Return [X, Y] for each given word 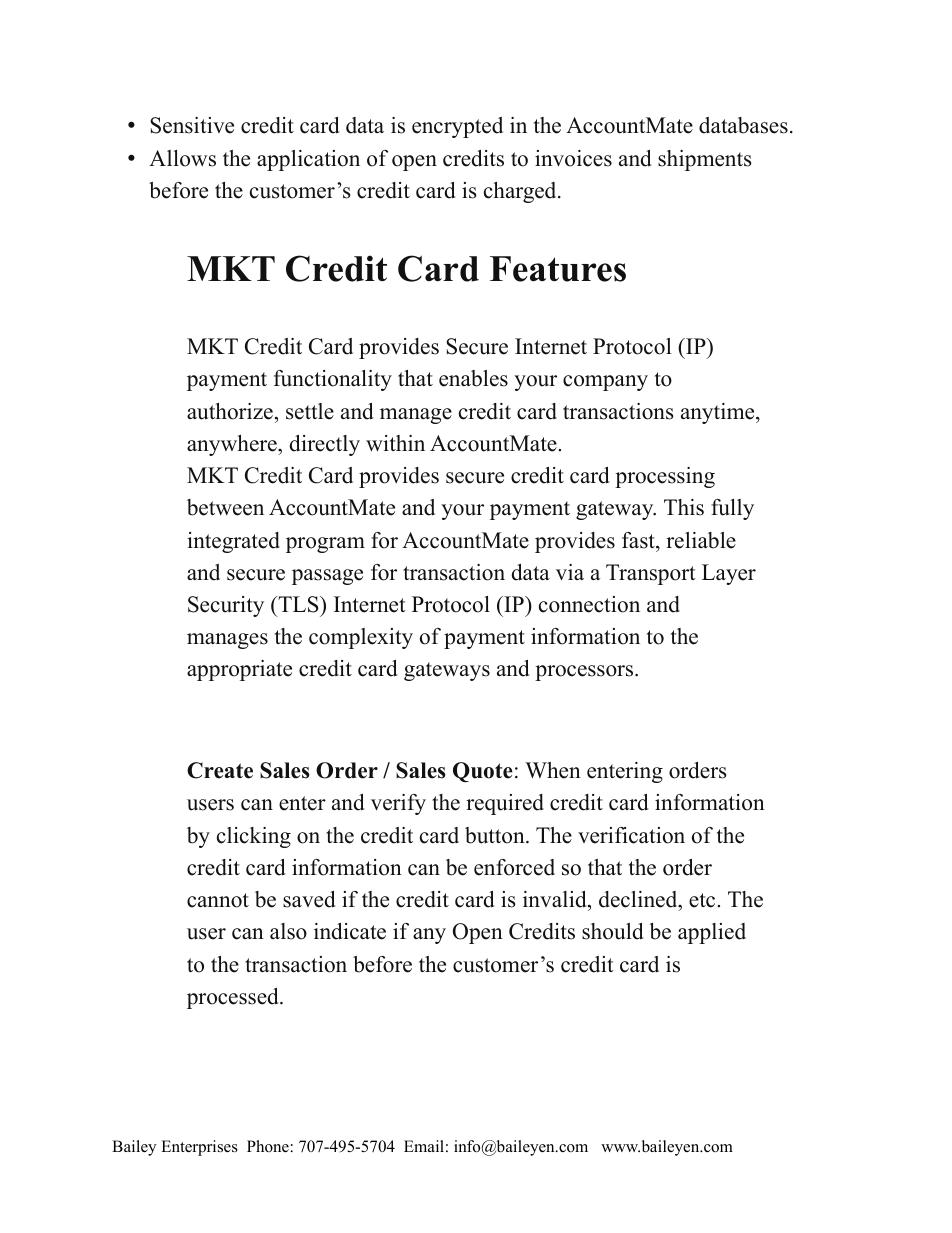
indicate [350, 931]
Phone [268, 1146]
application [308, 160]
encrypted [457, 127]
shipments [705, 160]
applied [712, 933]
